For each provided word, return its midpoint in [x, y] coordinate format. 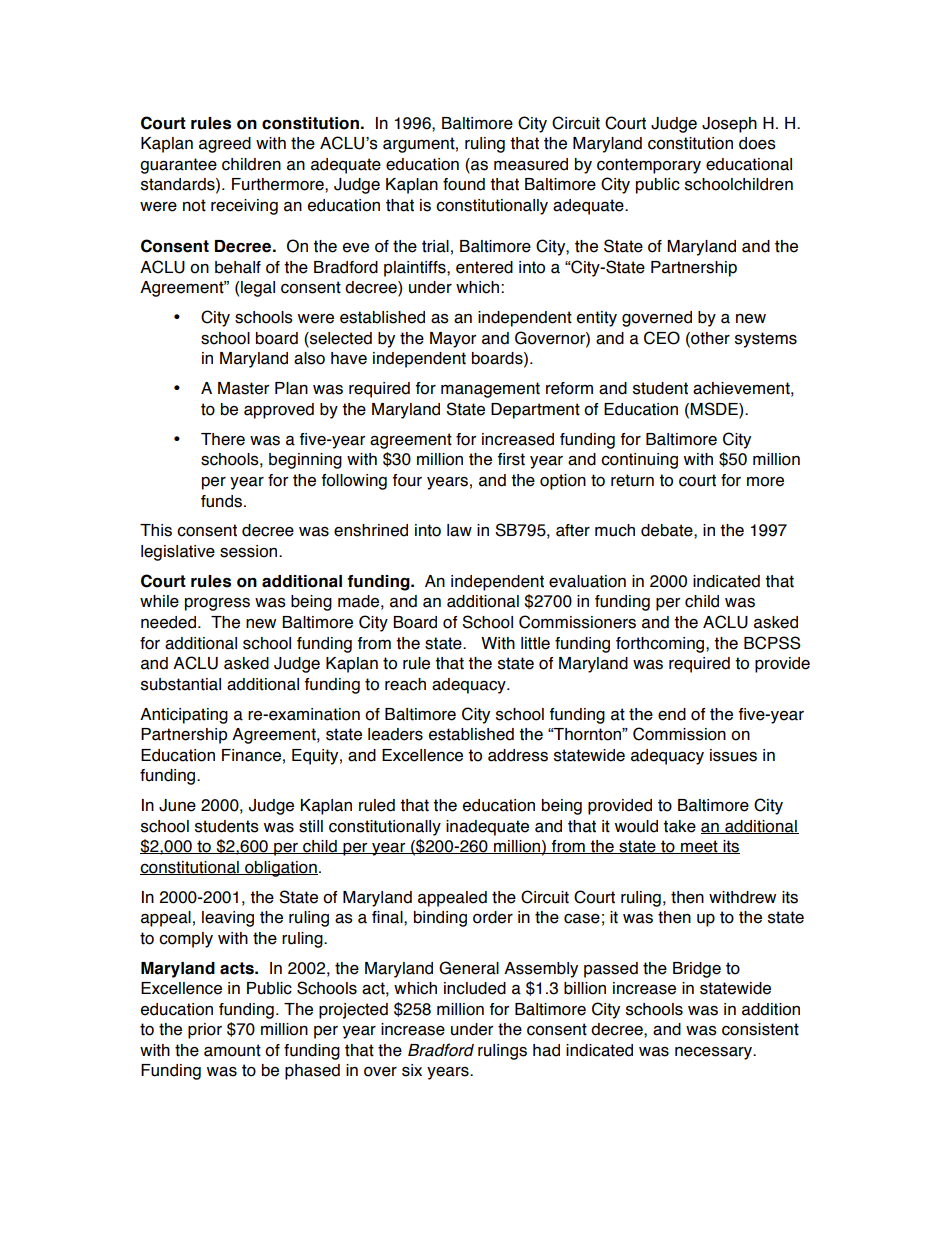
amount [232, 1050]
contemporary [649, 166]
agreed [225, 145]
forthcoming [661, 645]
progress [217, 604]
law [459, 530]
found [464, 184]
